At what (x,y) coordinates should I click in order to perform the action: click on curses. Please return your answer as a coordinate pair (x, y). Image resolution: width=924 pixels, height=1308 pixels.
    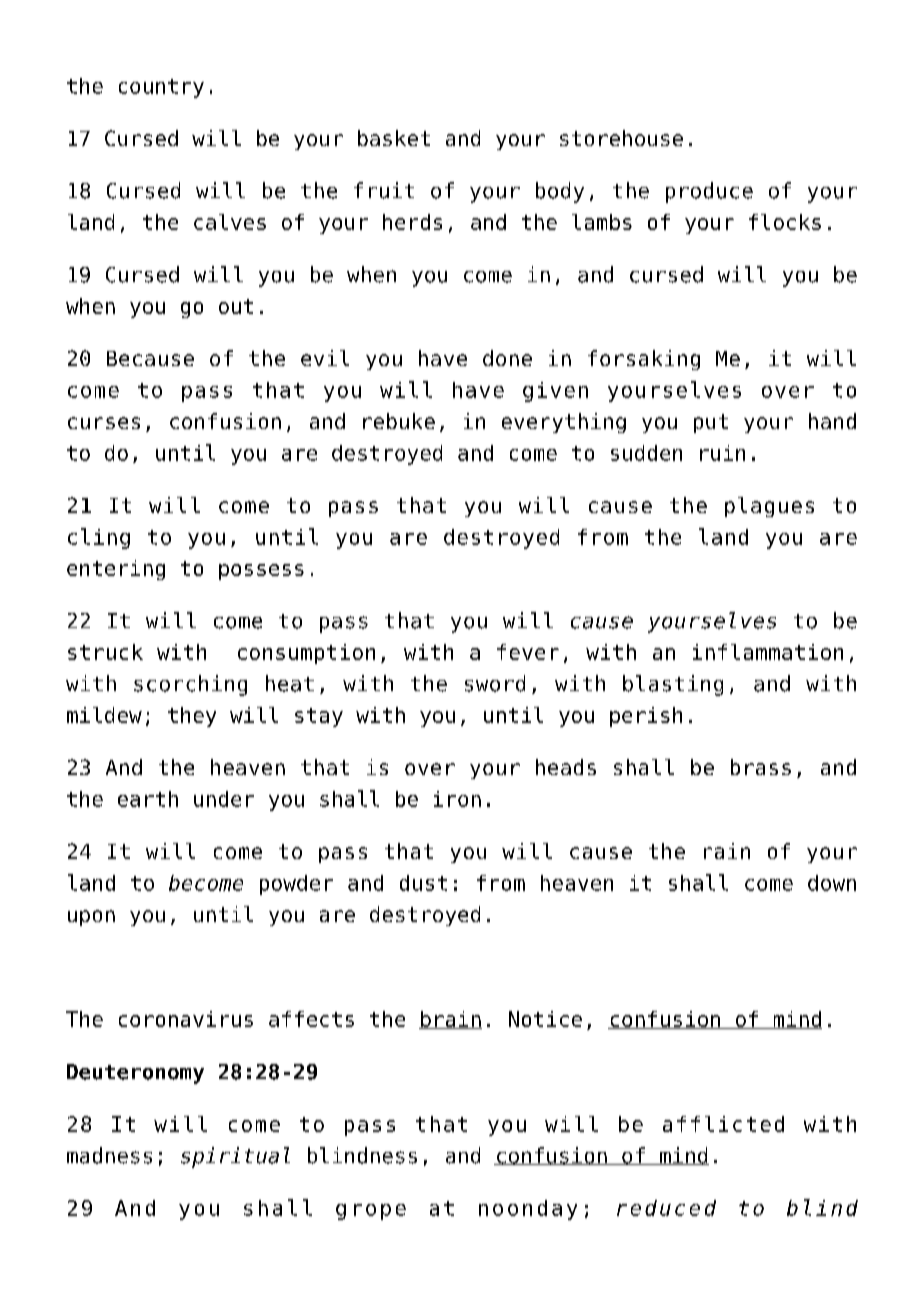
    Looking at the image, I should click on (104, 423).
